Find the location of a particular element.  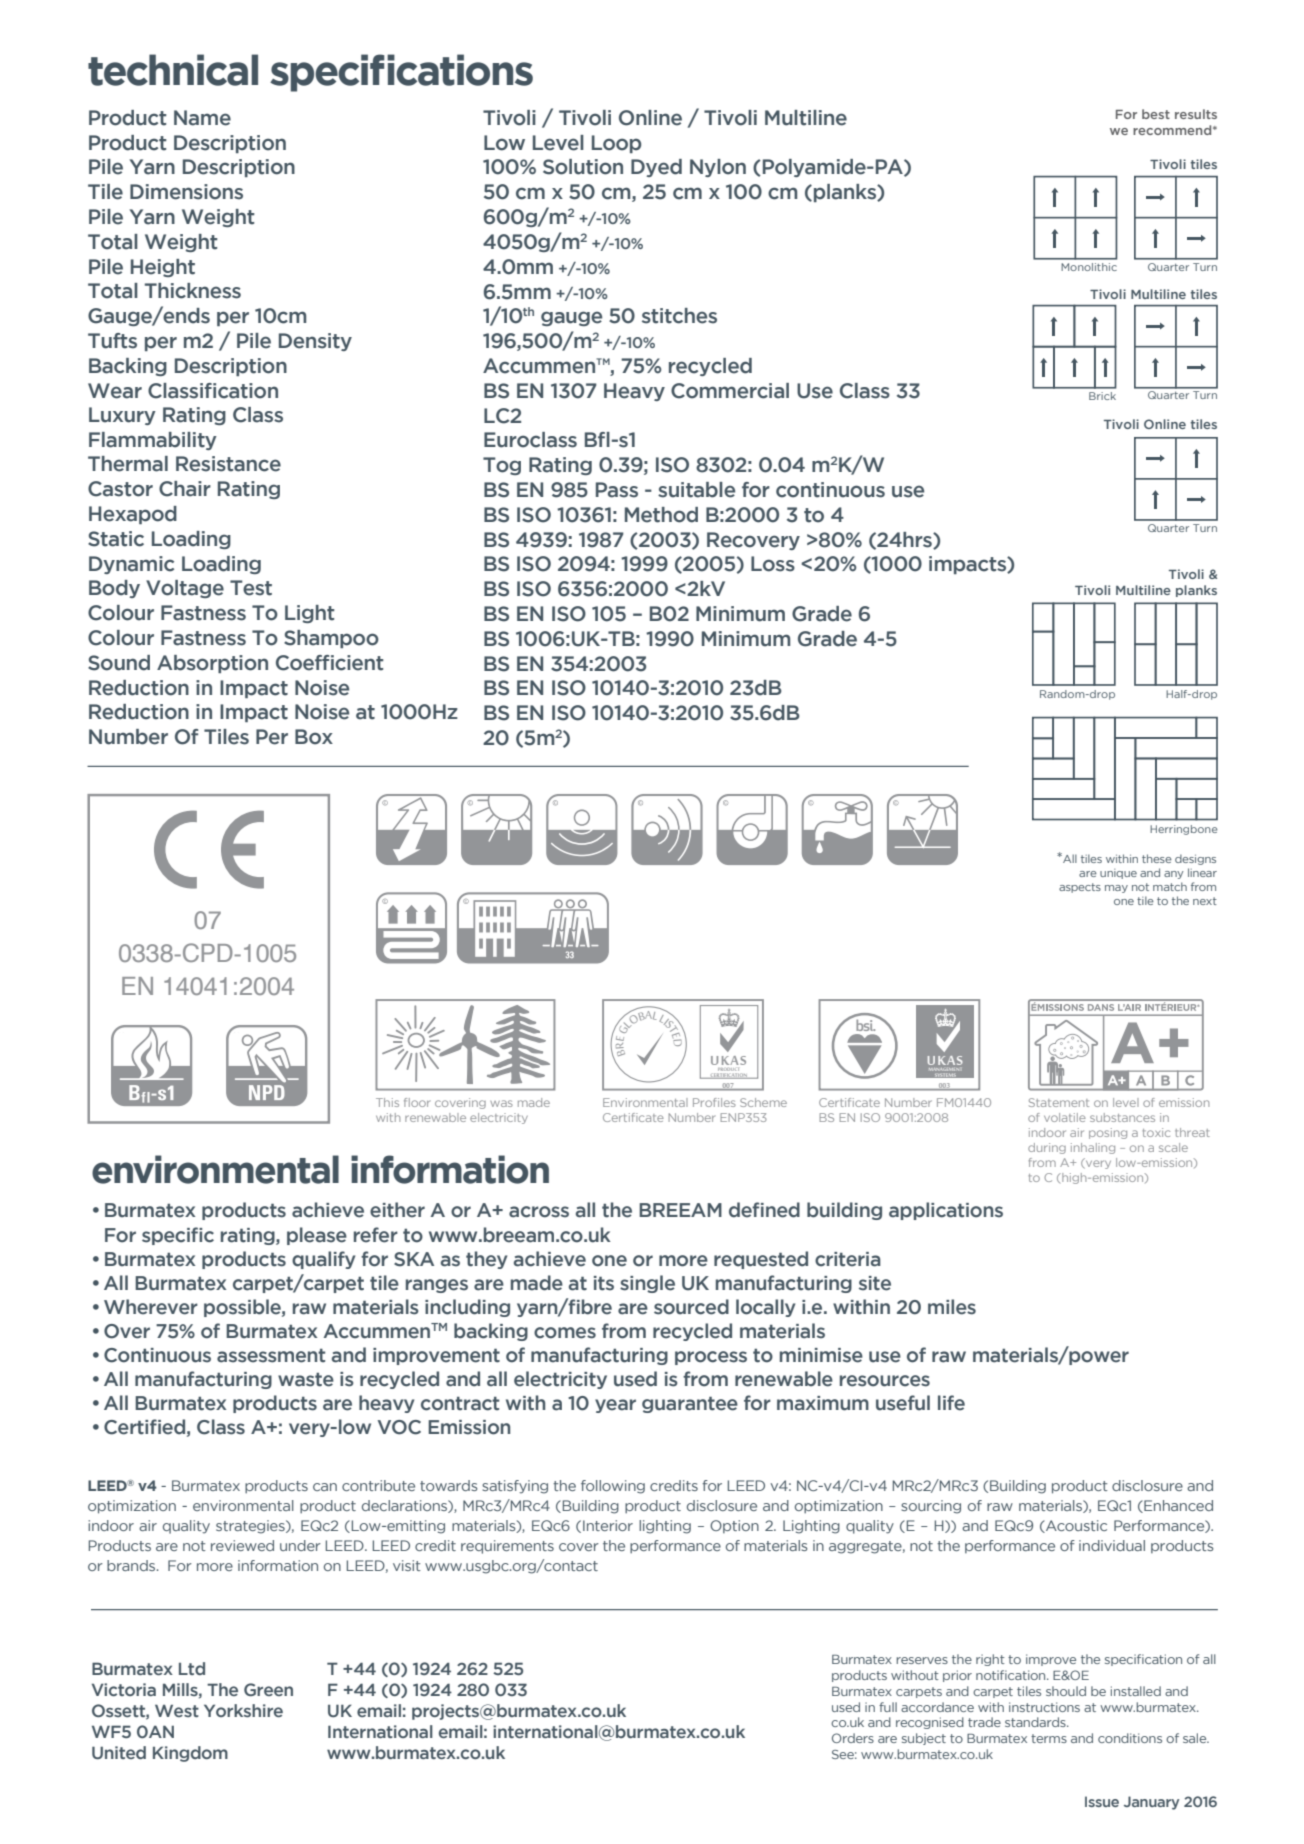

Profiles is located at coordinates (714, 1102).
